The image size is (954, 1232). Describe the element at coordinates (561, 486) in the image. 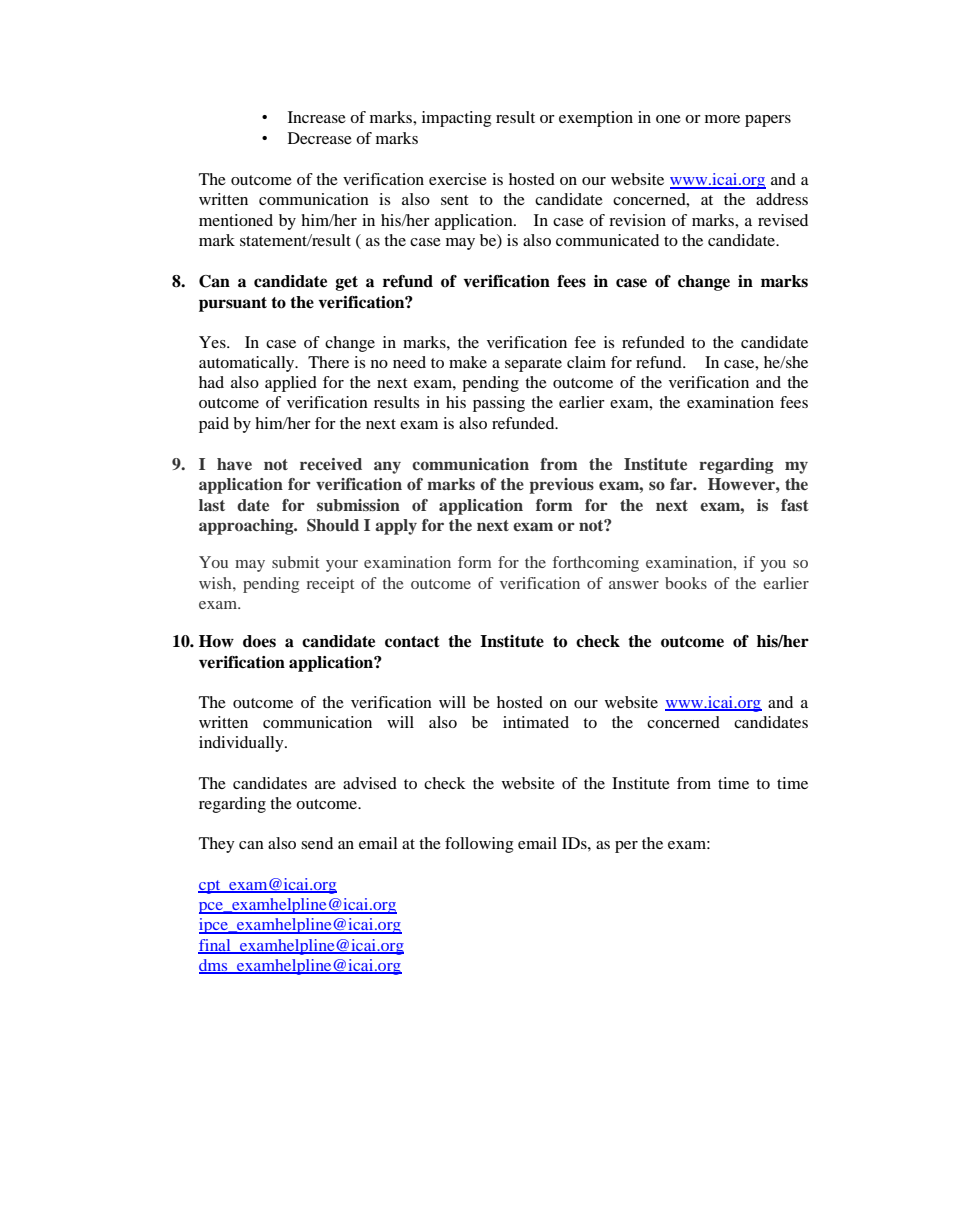

I see `previous` at that location.
